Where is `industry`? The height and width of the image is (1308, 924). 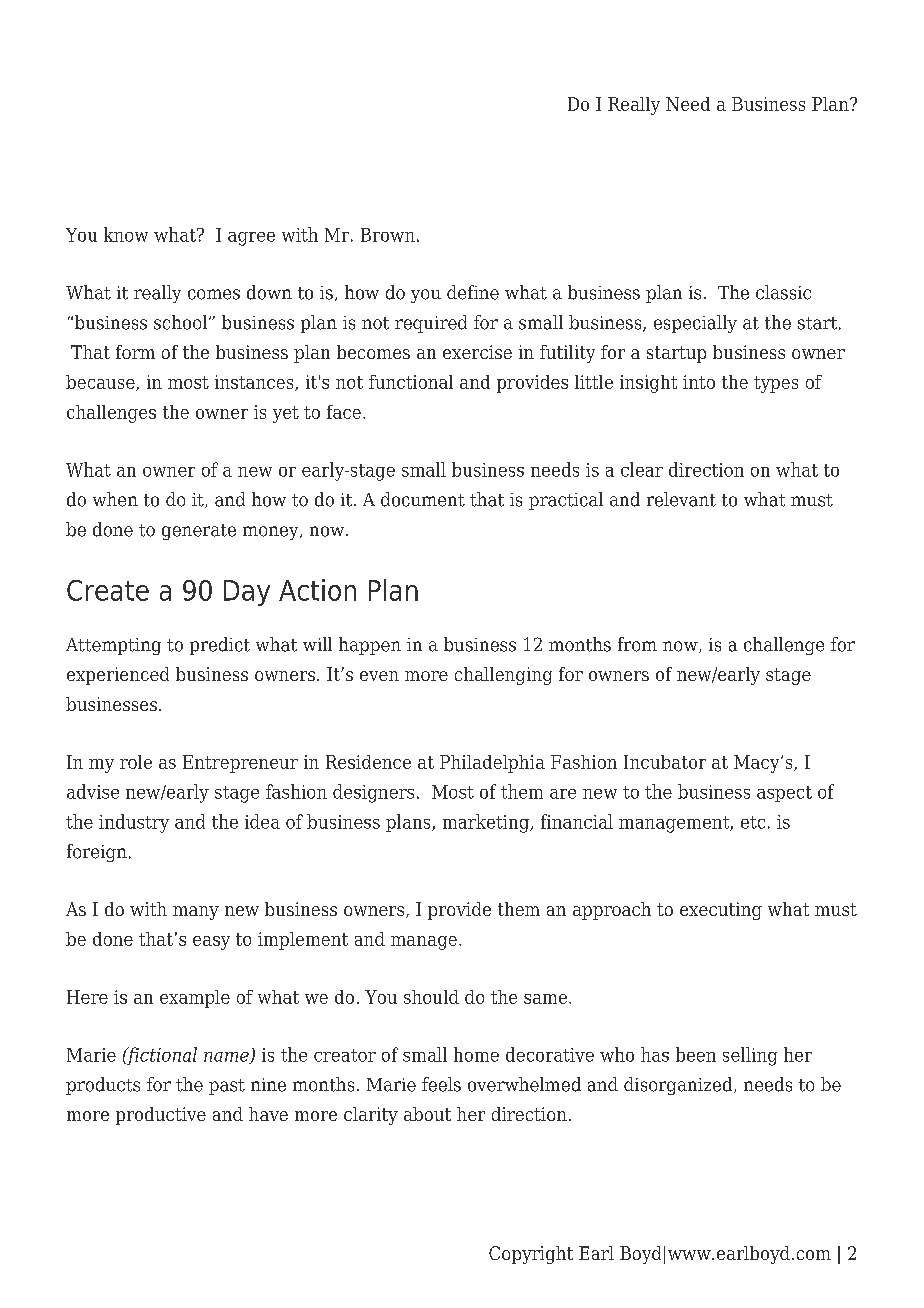
industry is located at coordinates (134, 823).
